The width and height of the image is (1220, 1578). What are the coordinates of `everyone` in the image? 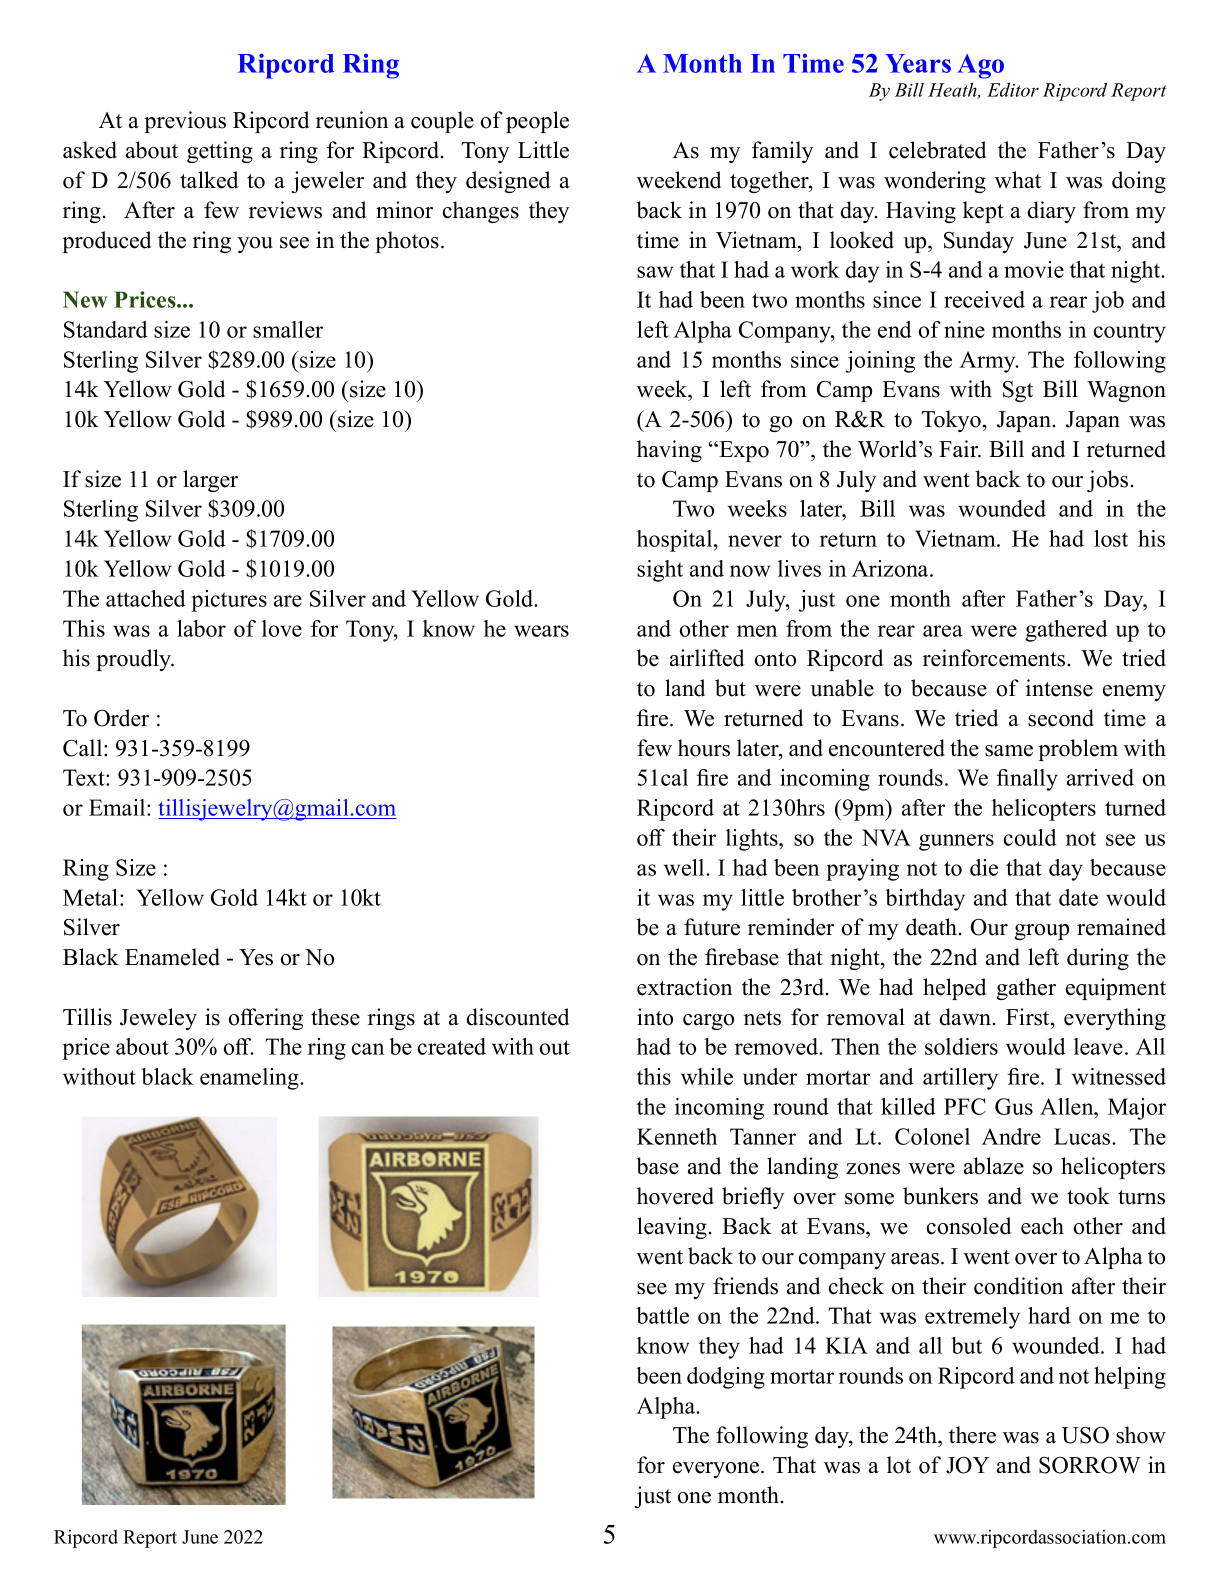 It's located at (717, 1470).
